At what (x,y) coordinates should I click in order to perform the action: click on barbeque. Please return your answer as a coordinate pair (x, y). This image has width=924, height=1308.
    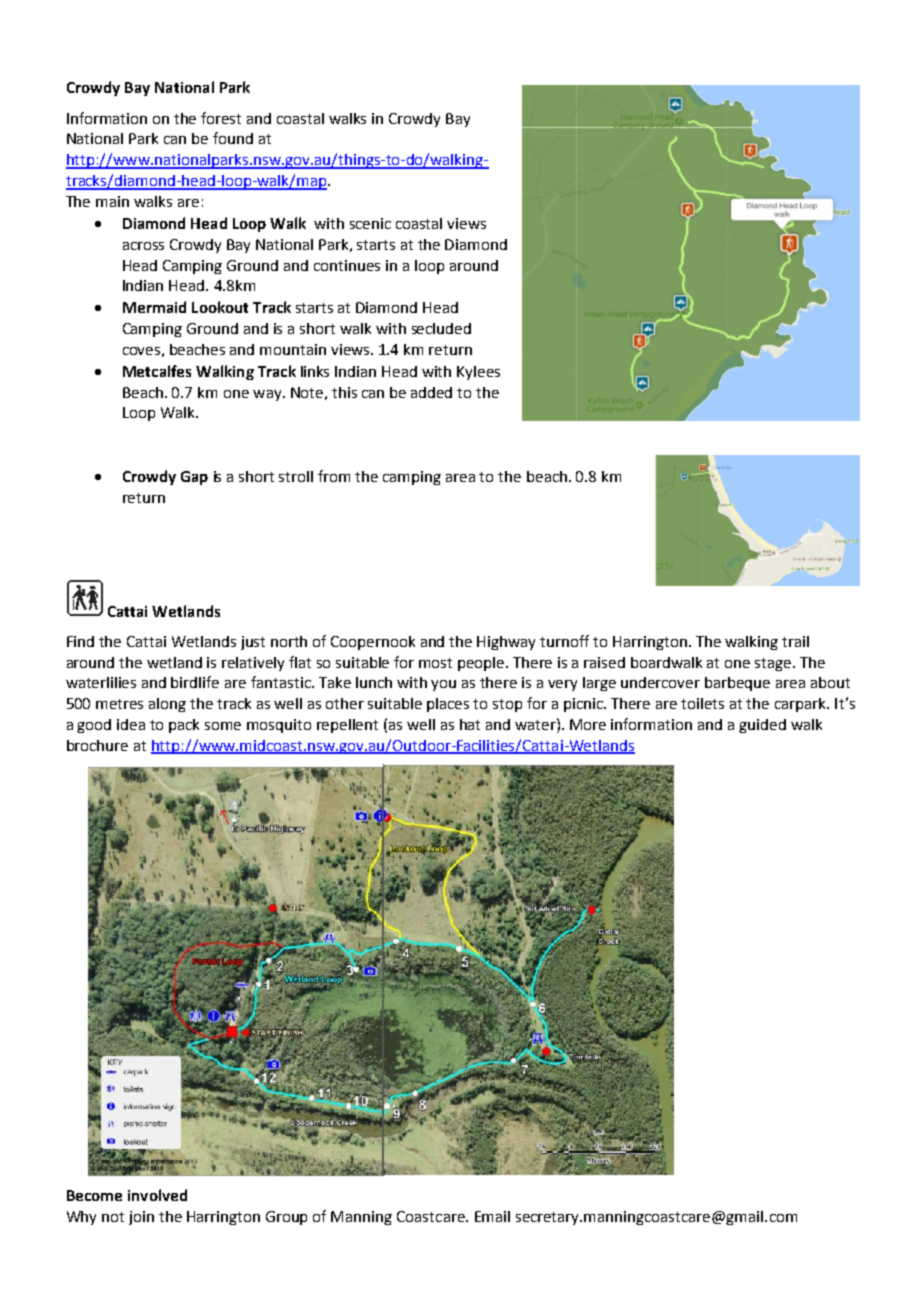
    Looking at the image, I should click on (737, 684).
